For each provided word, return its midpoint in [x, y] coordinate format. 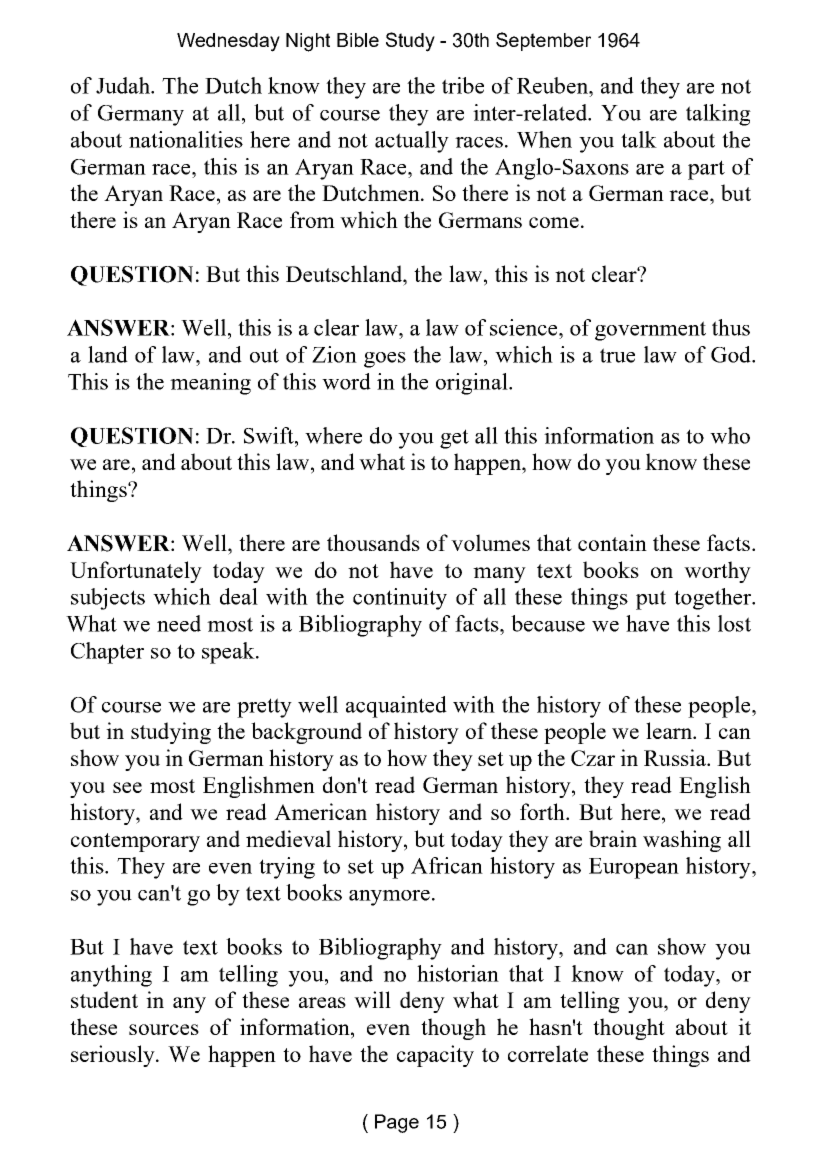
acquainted [396, 707]
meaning [210, 384]
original [473, 384]
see [127, 787]
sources [164, 1029]
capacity [435, 1056]
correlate [548, 1053]
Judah [124, 85]
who [730, 435]
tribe [463, 85]
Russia [676, 757]
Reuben [553, 85]
